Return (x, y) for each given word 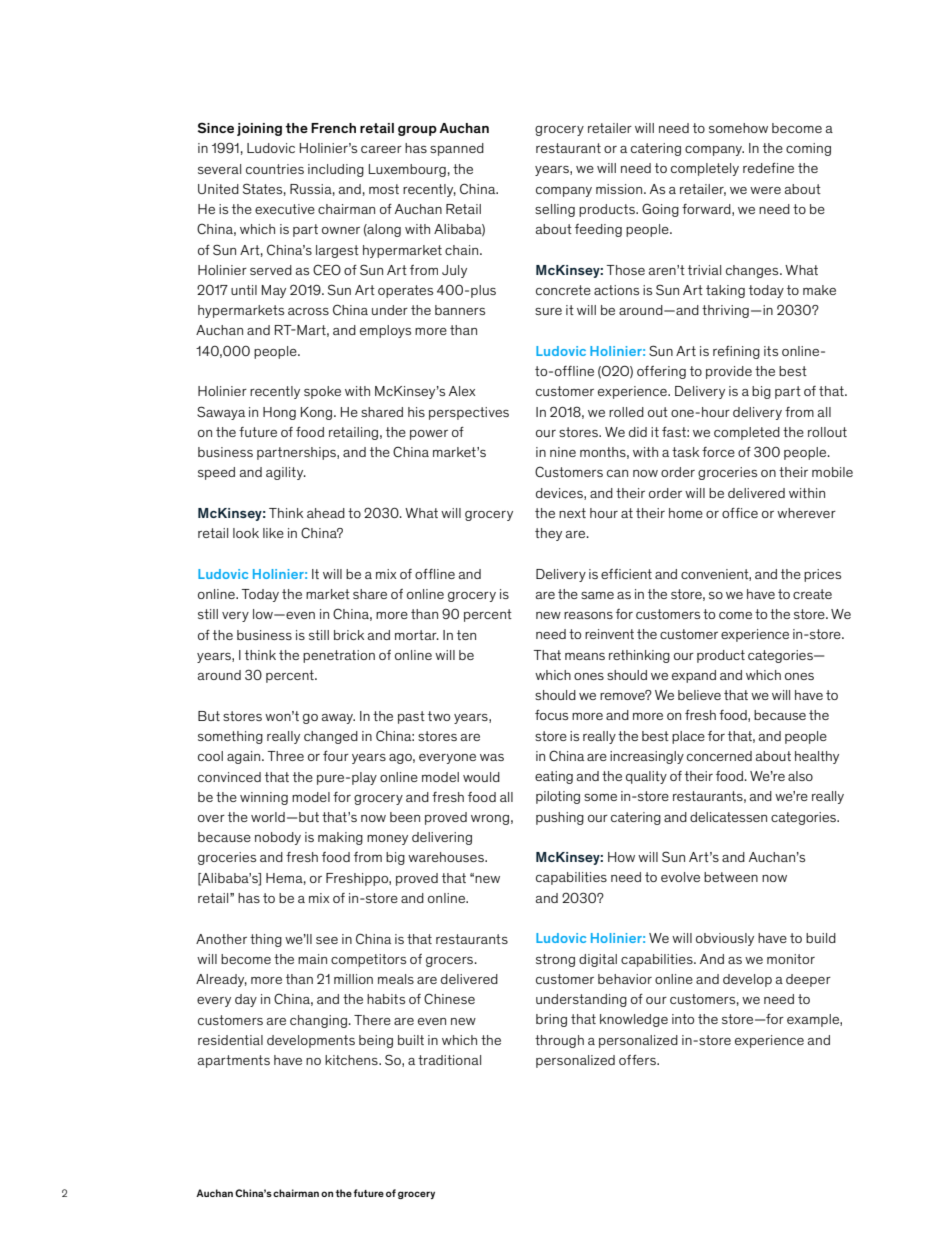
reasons (588, 615)
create (812, 594)
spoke (322, 392)
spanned (457, 149)
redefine (768, 168)
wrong (490, 820)
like (273, 533)
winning (264, 798)
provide (729, 372)
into (683, 1019)
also (800, 776)
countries (275, 169)
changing (318, 1021)
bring (551, 1020)
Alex (462, 391)
